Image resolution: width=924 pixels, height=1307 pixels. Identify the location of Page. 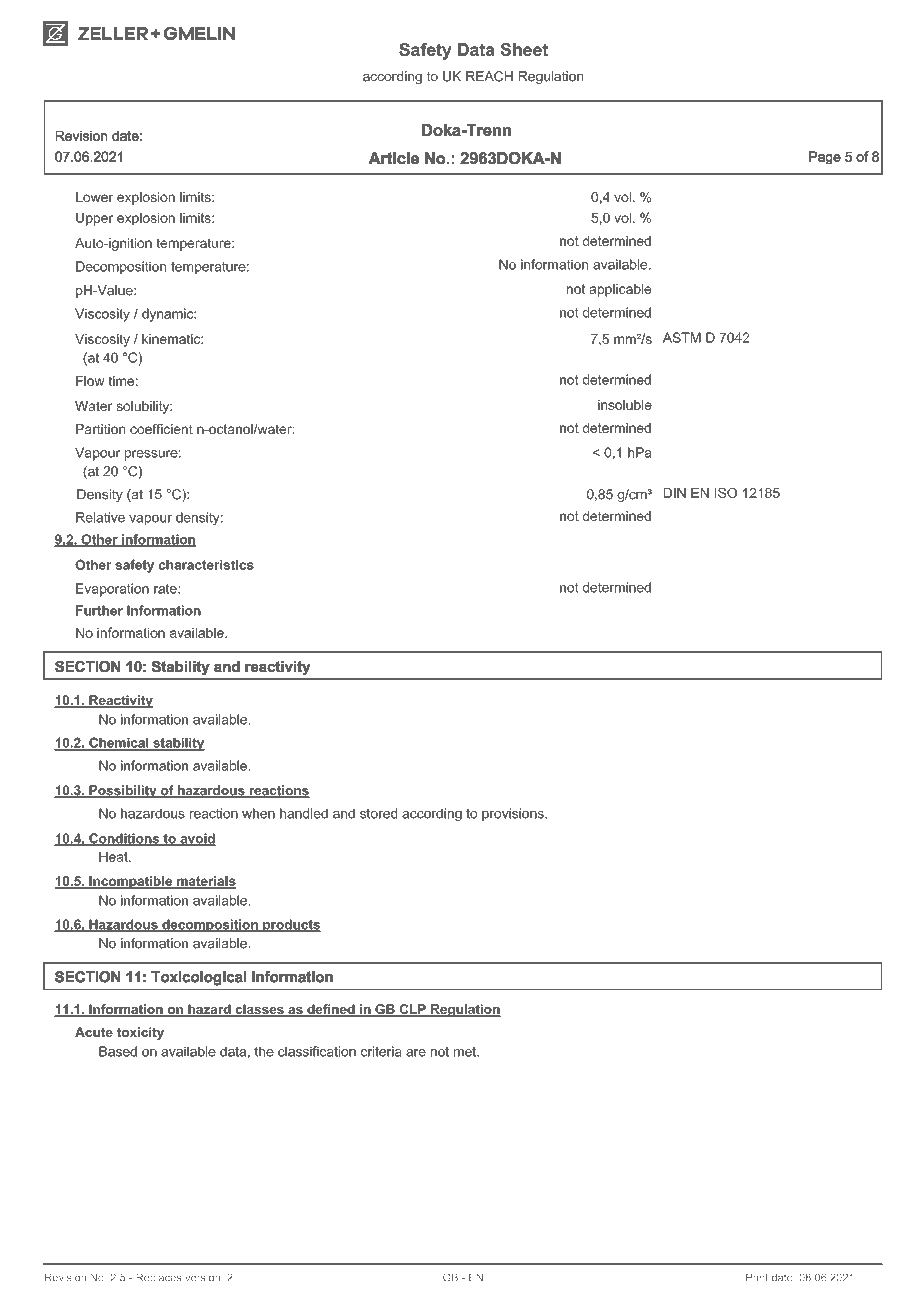
(824, 157).
